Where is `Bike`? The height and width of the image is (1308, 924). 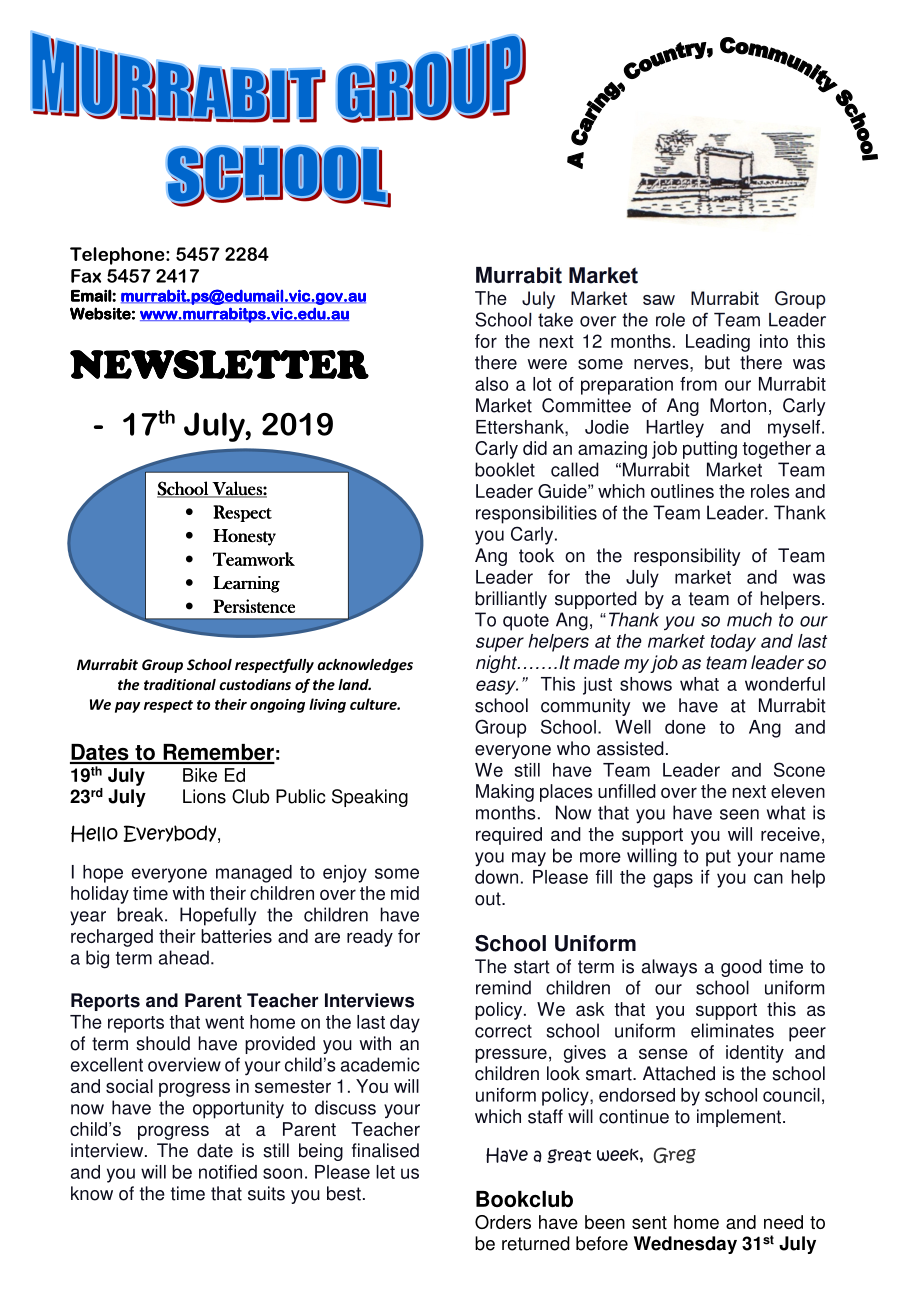
Bike is located at coordinates (200, 775).
